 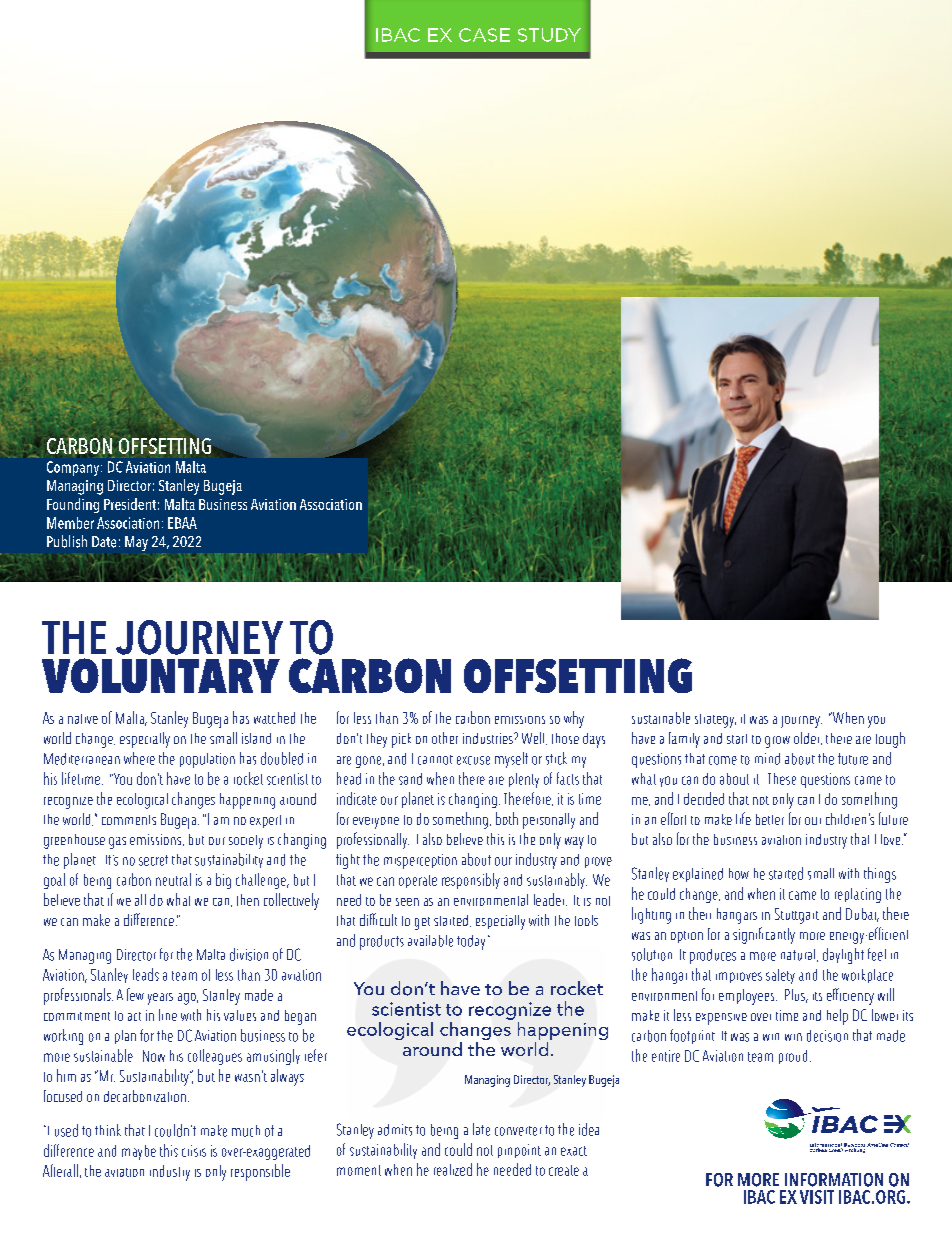 What do you see at coordinates (507, 818) in the screenshot?
I see `both` at bounding box center [507, 818].
